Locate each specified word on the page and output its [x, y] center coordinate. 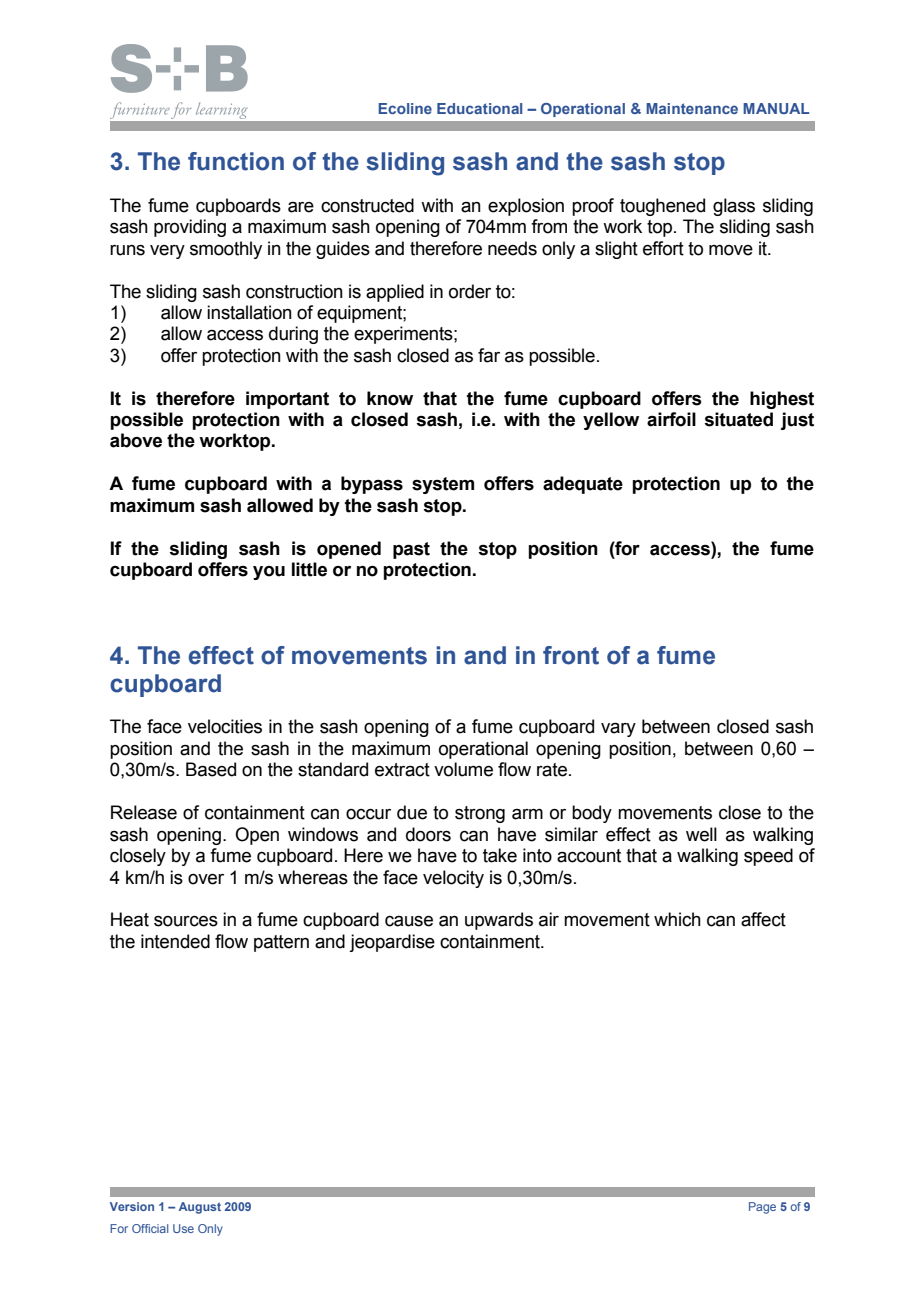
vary [618, 730]
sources [186, 921]
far [489, 355]
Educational [479, 108]
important [287, 400]
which [677, 919]
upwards [499, 921]
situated [738, 419]
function [236, 161]
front [571, 655]
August [200, 1208]
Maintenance [692, 108]
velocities [225, 726]
